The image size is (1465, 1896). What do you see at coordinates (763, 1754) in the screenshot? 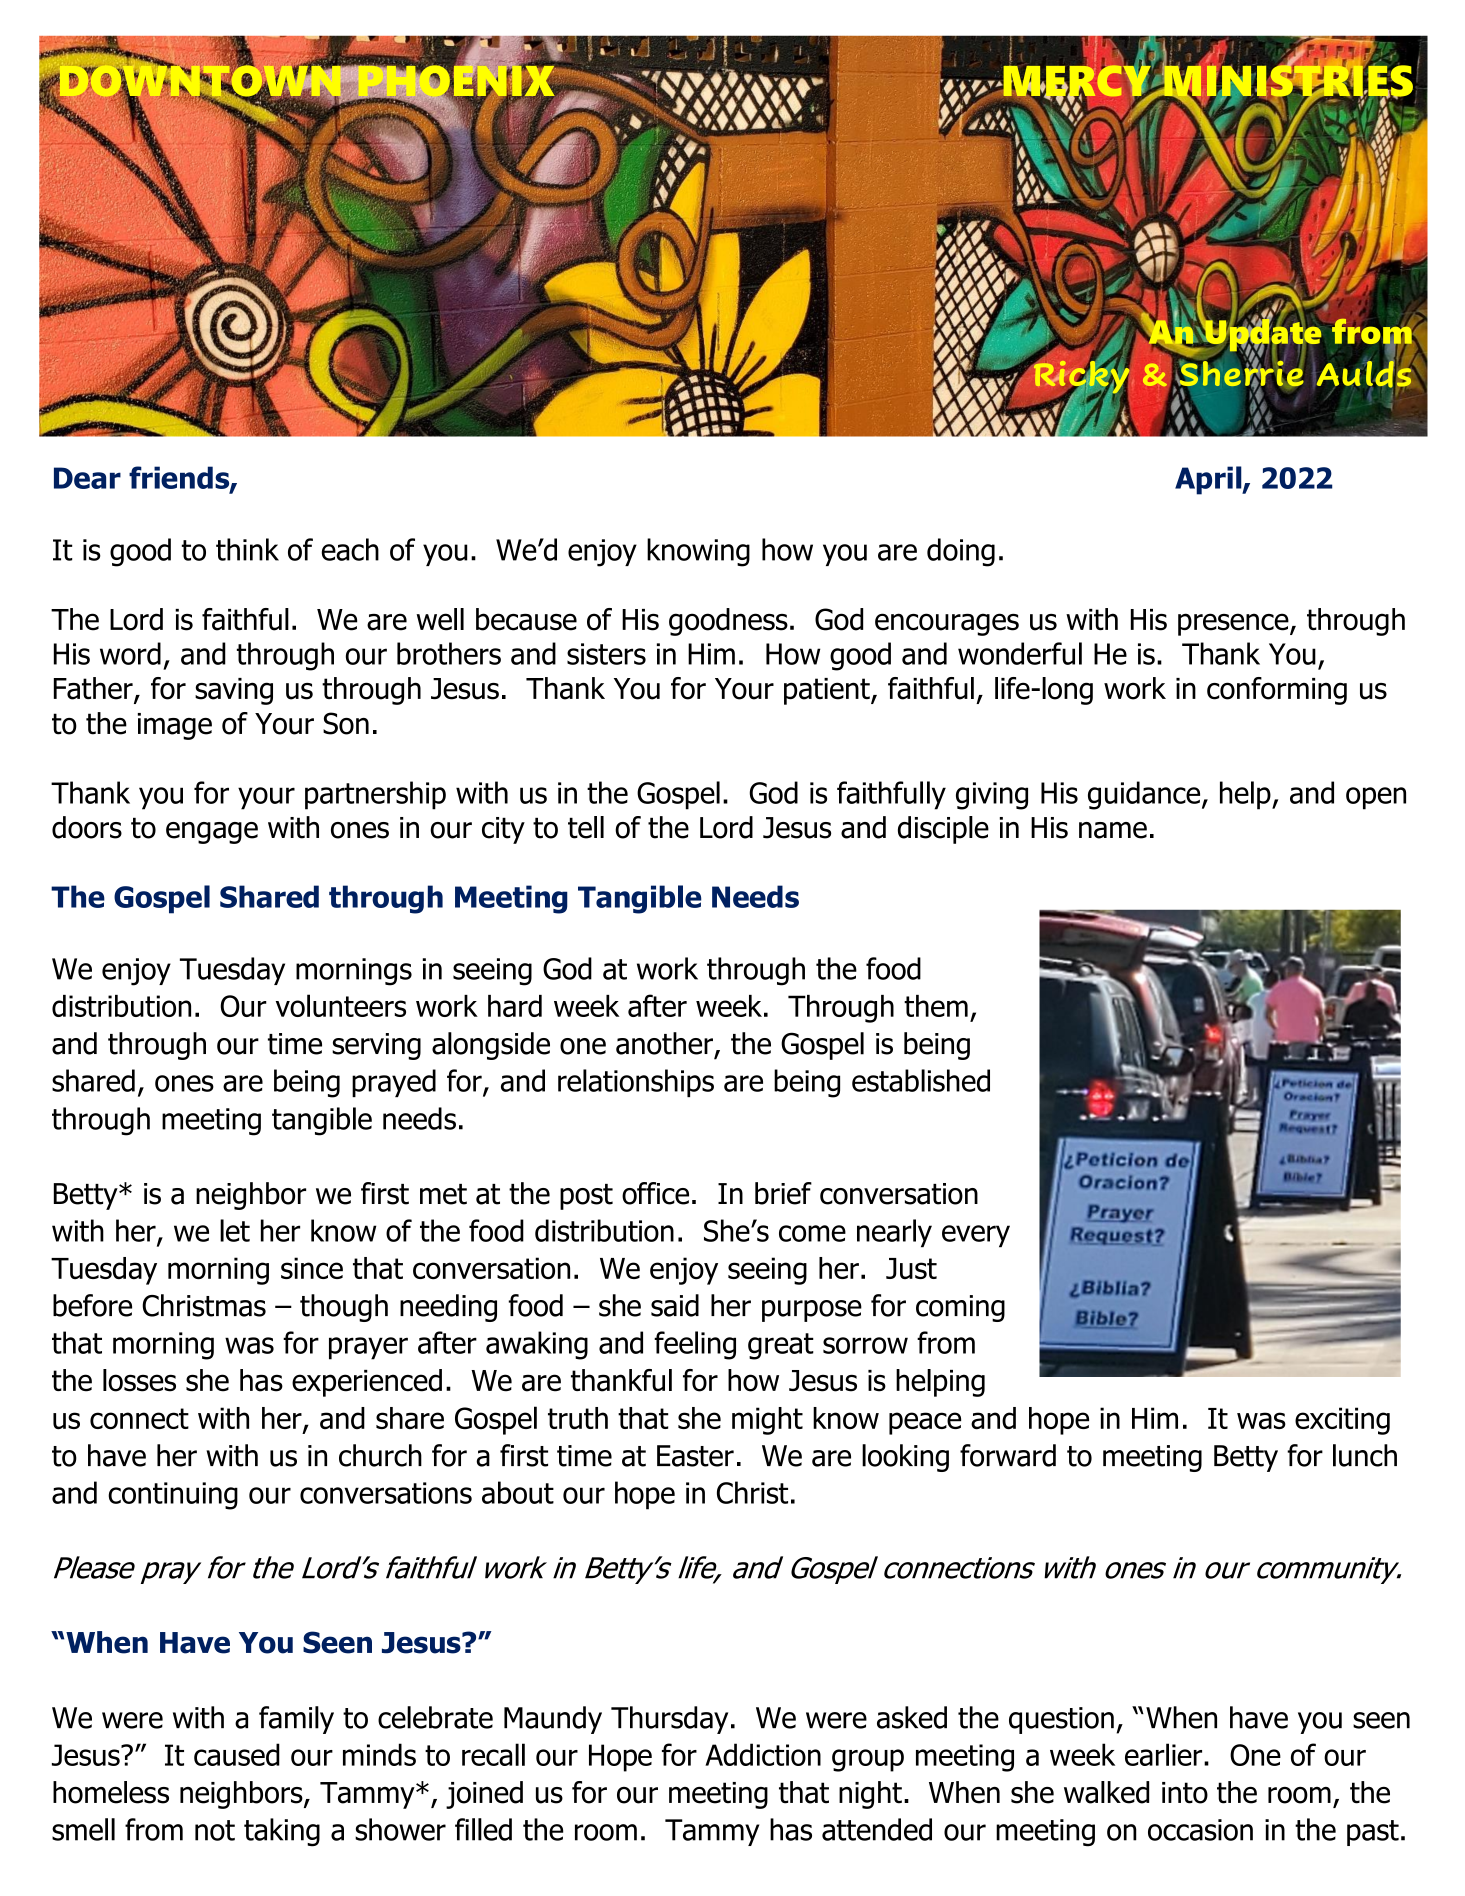
I see `Addiction` at bounding box center [763, 1754].
